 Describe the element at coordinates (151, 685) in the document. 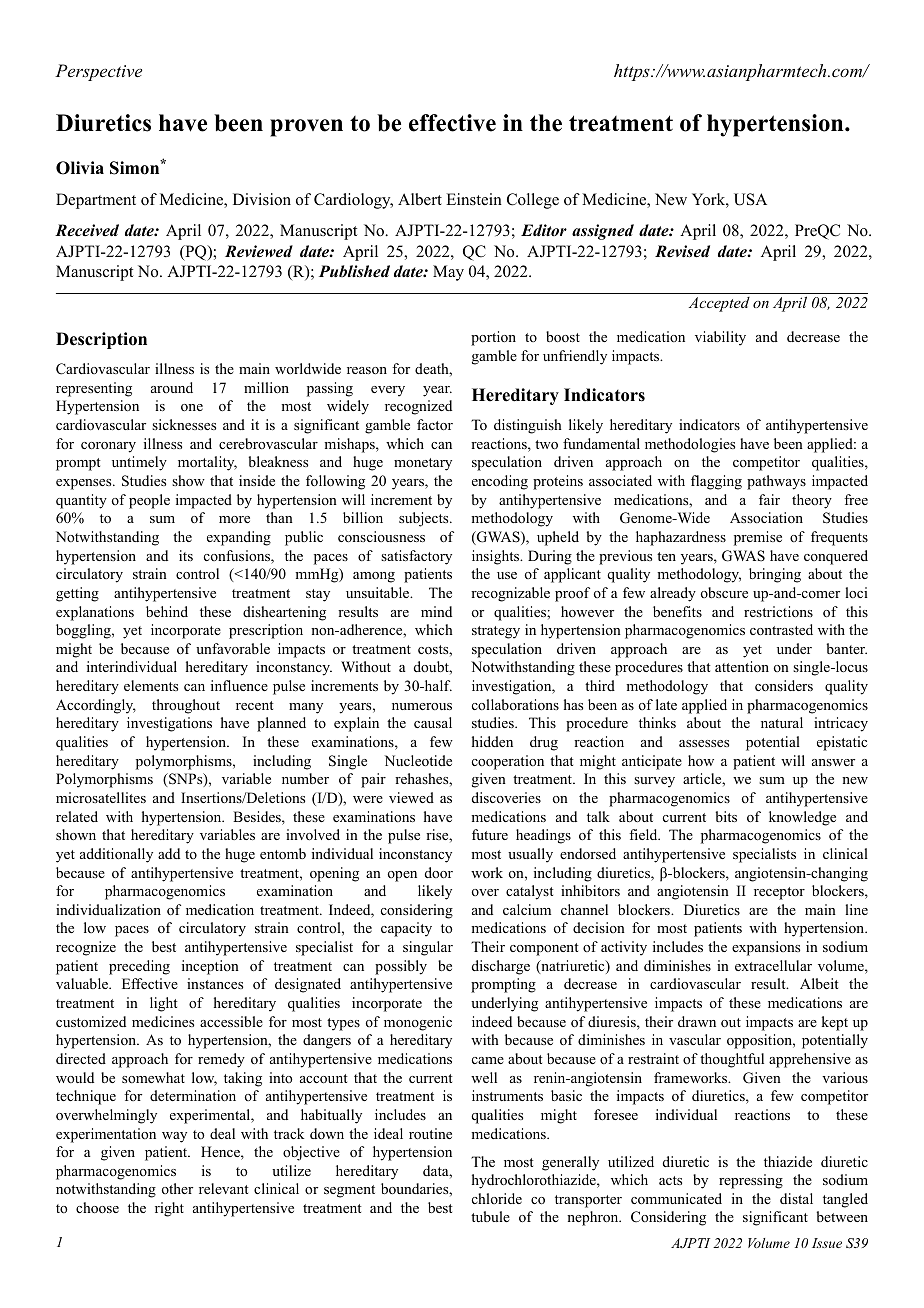

I see `elements` at that location.
